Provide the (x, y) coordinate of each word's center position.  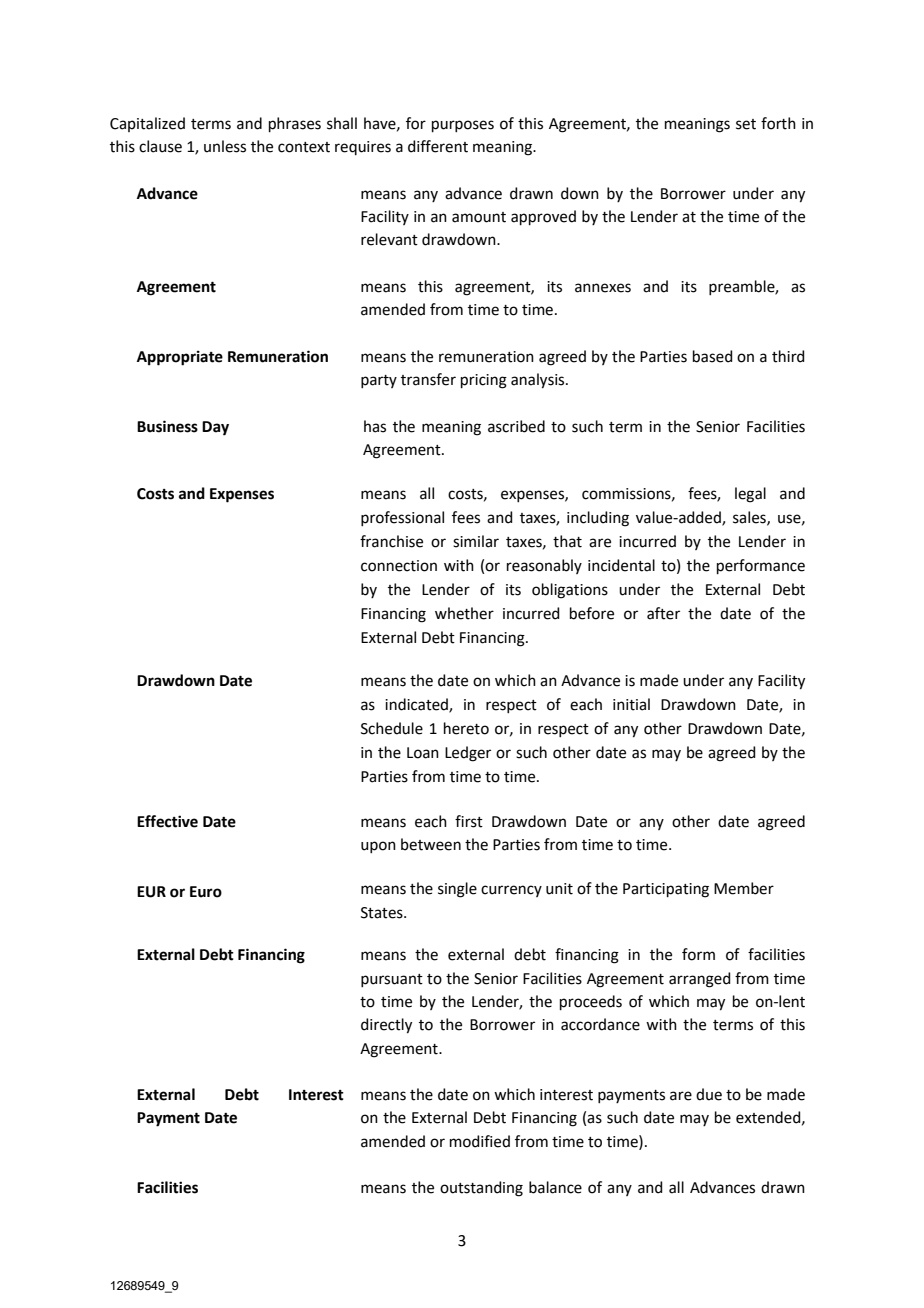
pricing (484, 381)
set (746, 124)
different (438, 146)
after (663, 613)
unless (225, 146)
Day (215, 428)
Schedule (392, 728)
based (713, 356)
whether (464, 613)
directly (386, 1026)
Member (744, 888)
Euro (206, 892)
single (457, 890)
